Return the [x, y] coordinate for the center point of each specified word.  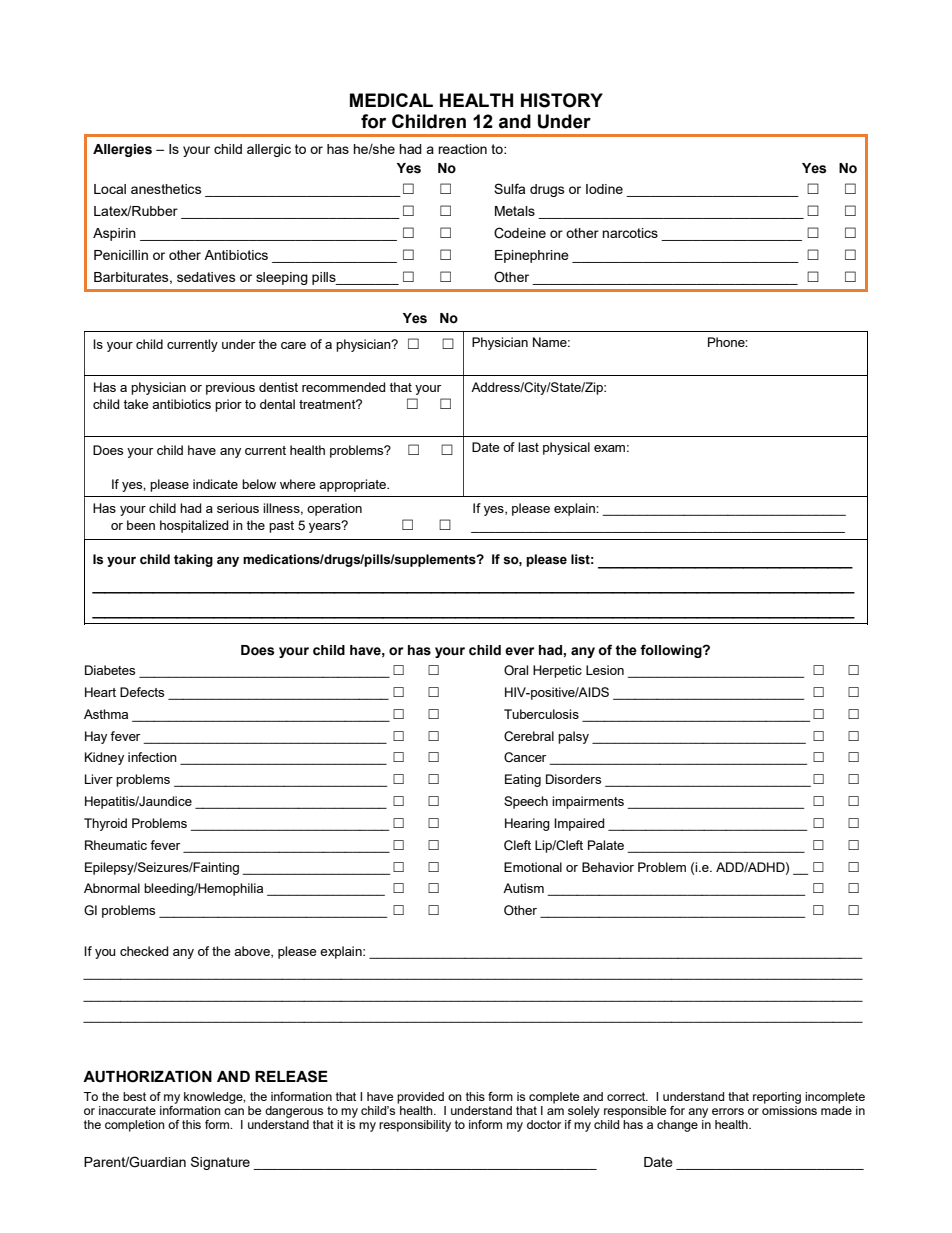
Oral [516, 670]
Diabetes [110, 670]
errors [728, 1111]
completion [135, 1126]
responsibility [415, 1126]
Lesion [605, 670]
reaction [462, 149]
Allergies [122, 150]
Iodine [604, 189]
